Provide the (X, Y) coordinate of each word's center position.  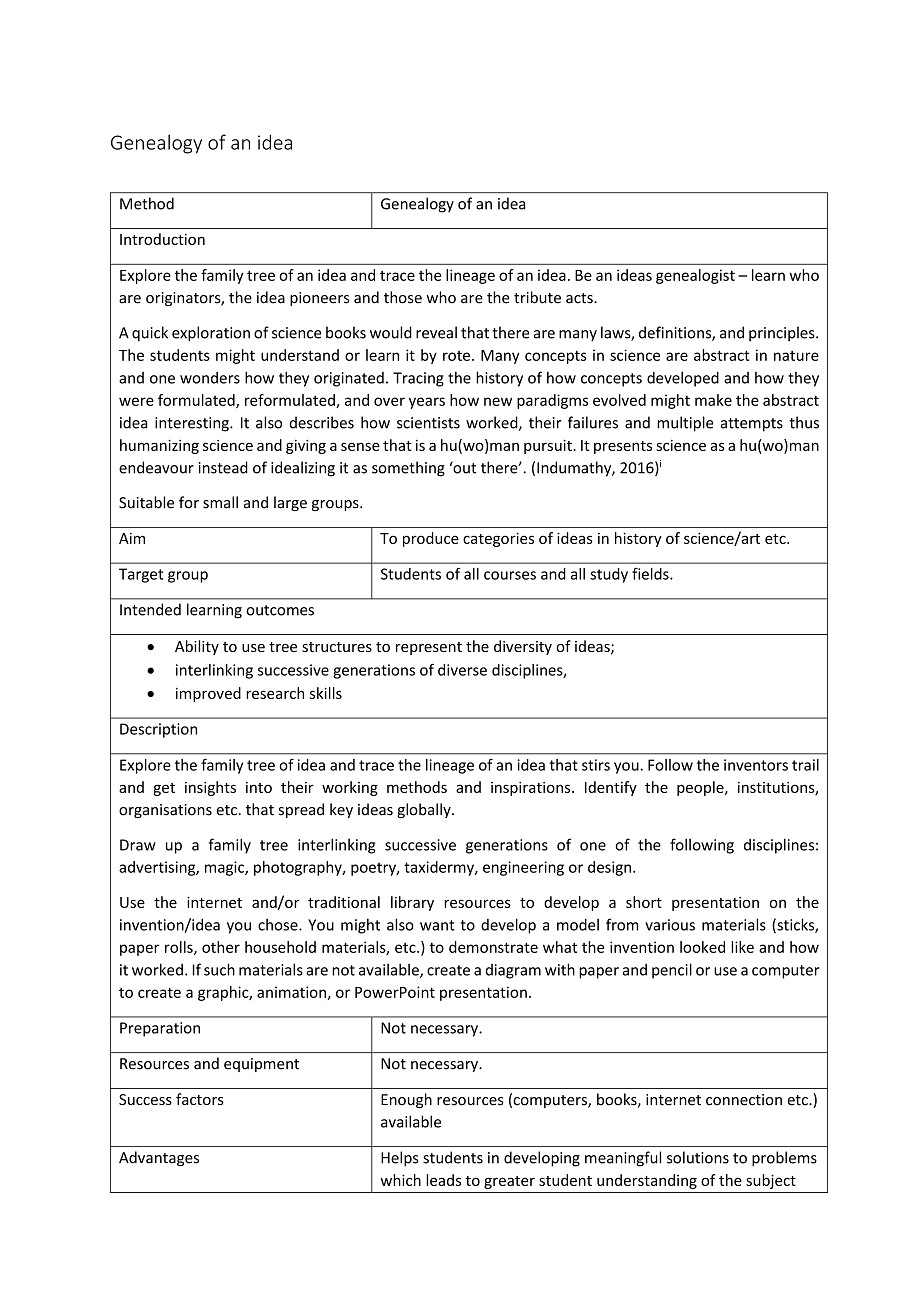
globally (425, 810)
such (219, 969)
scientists (428, 423)
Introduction (162, 239)
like (742, 947)
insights (210, 788)
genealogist (695, 276)
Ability (197, 647)
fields (651, 574)
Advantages (159, 1158)
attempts (752, 425)
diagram (513, 971)
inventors (756, 765)
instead (223, 467)
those (403, 297)
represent (429, 648)
